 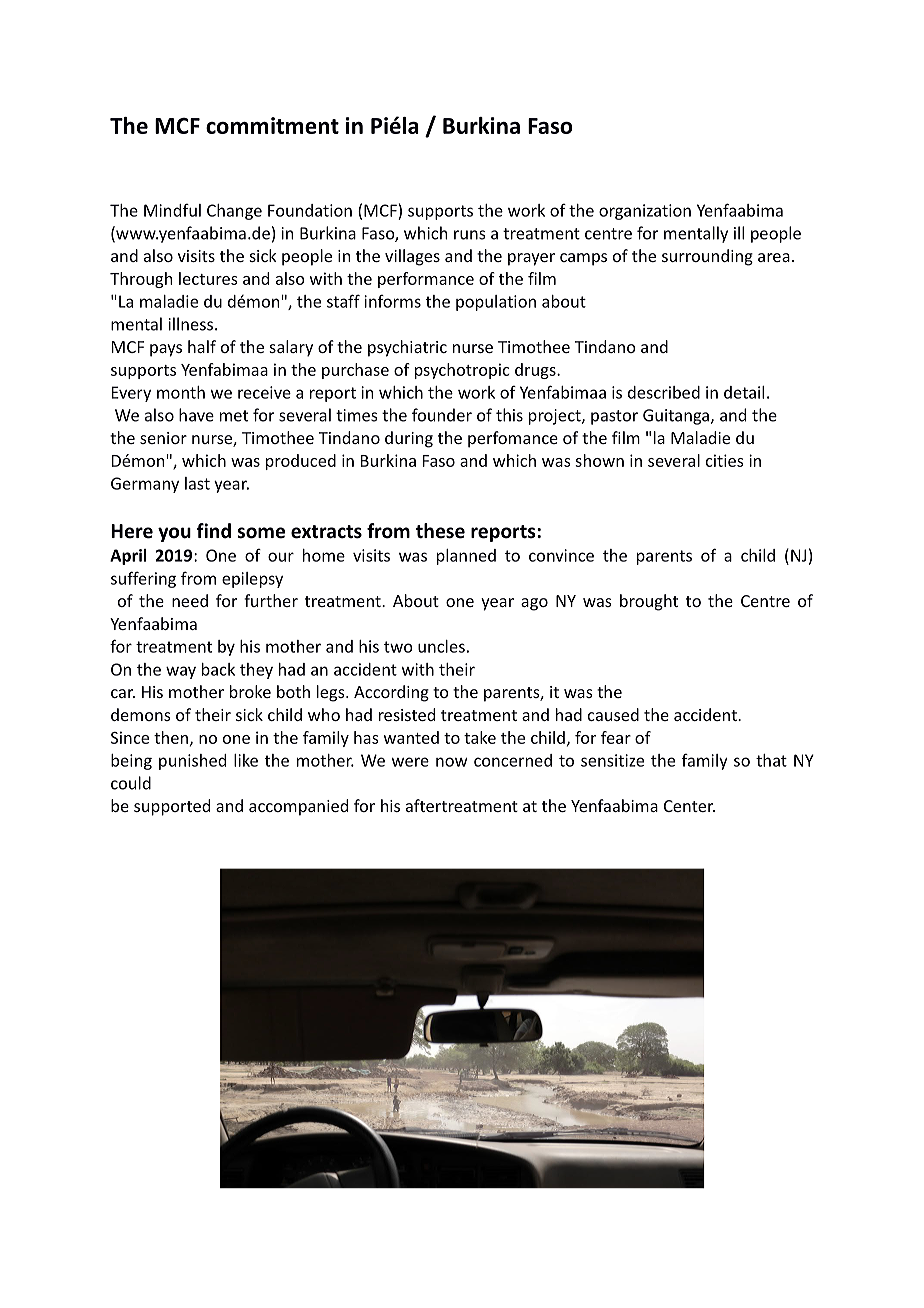 What do you see at coordinates (470, 235) in the document?
I see `runs` at bounding box center [470, 235].
